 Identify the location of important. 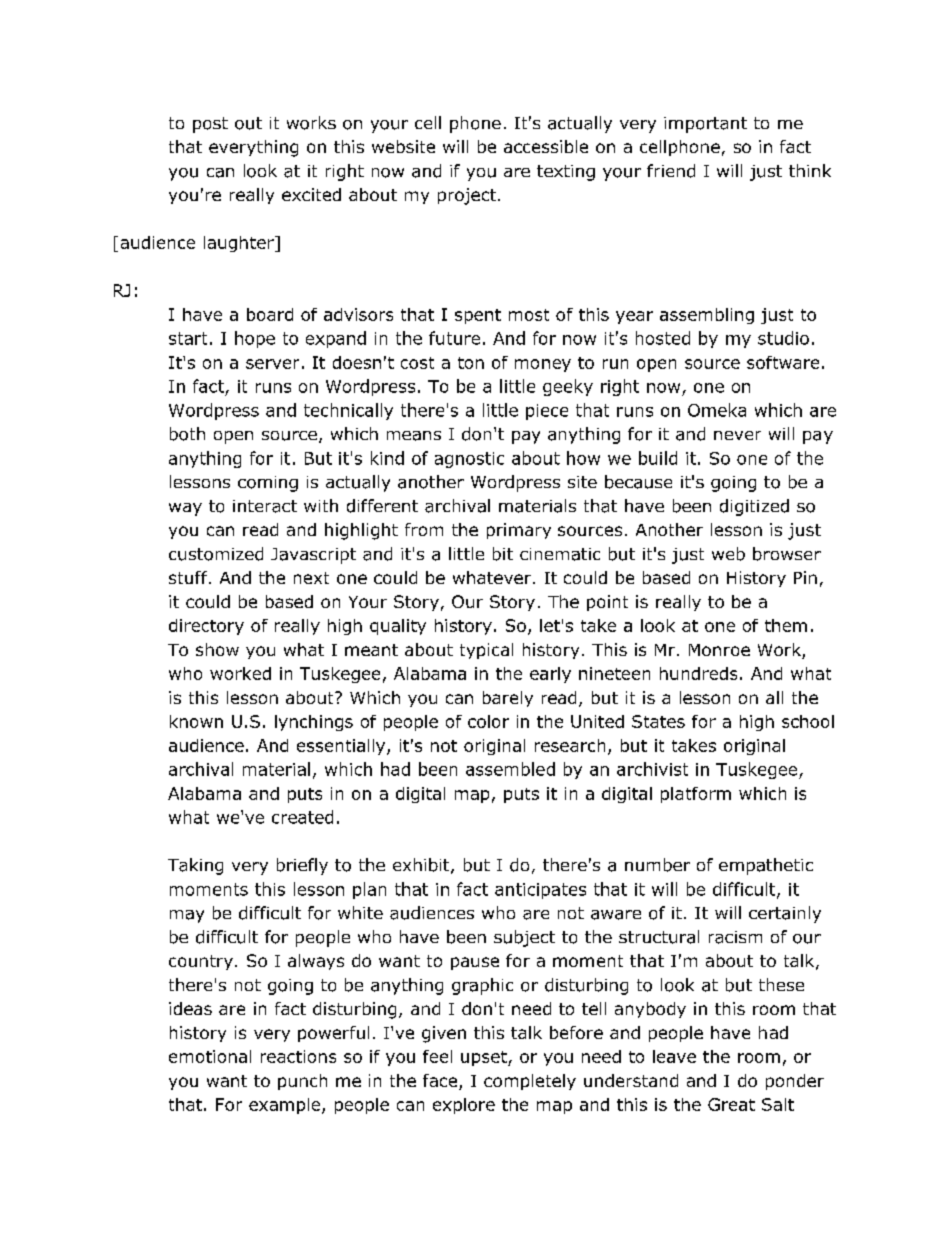
(705, 125).
